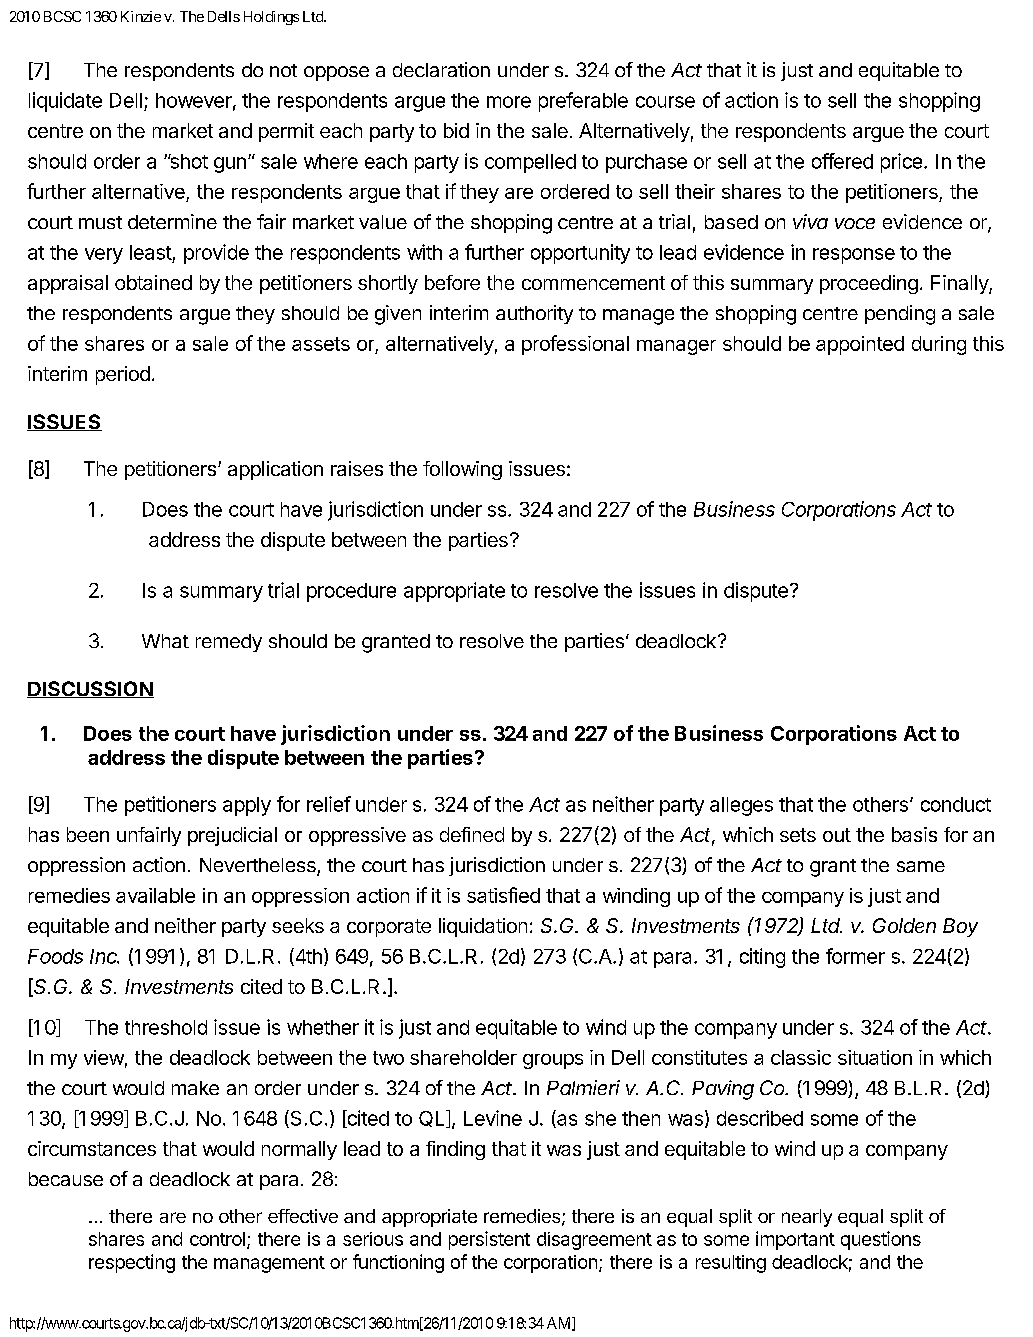  Describe the element at coordinates (842, 161) in the screenshot. I see `offered` at that location.
